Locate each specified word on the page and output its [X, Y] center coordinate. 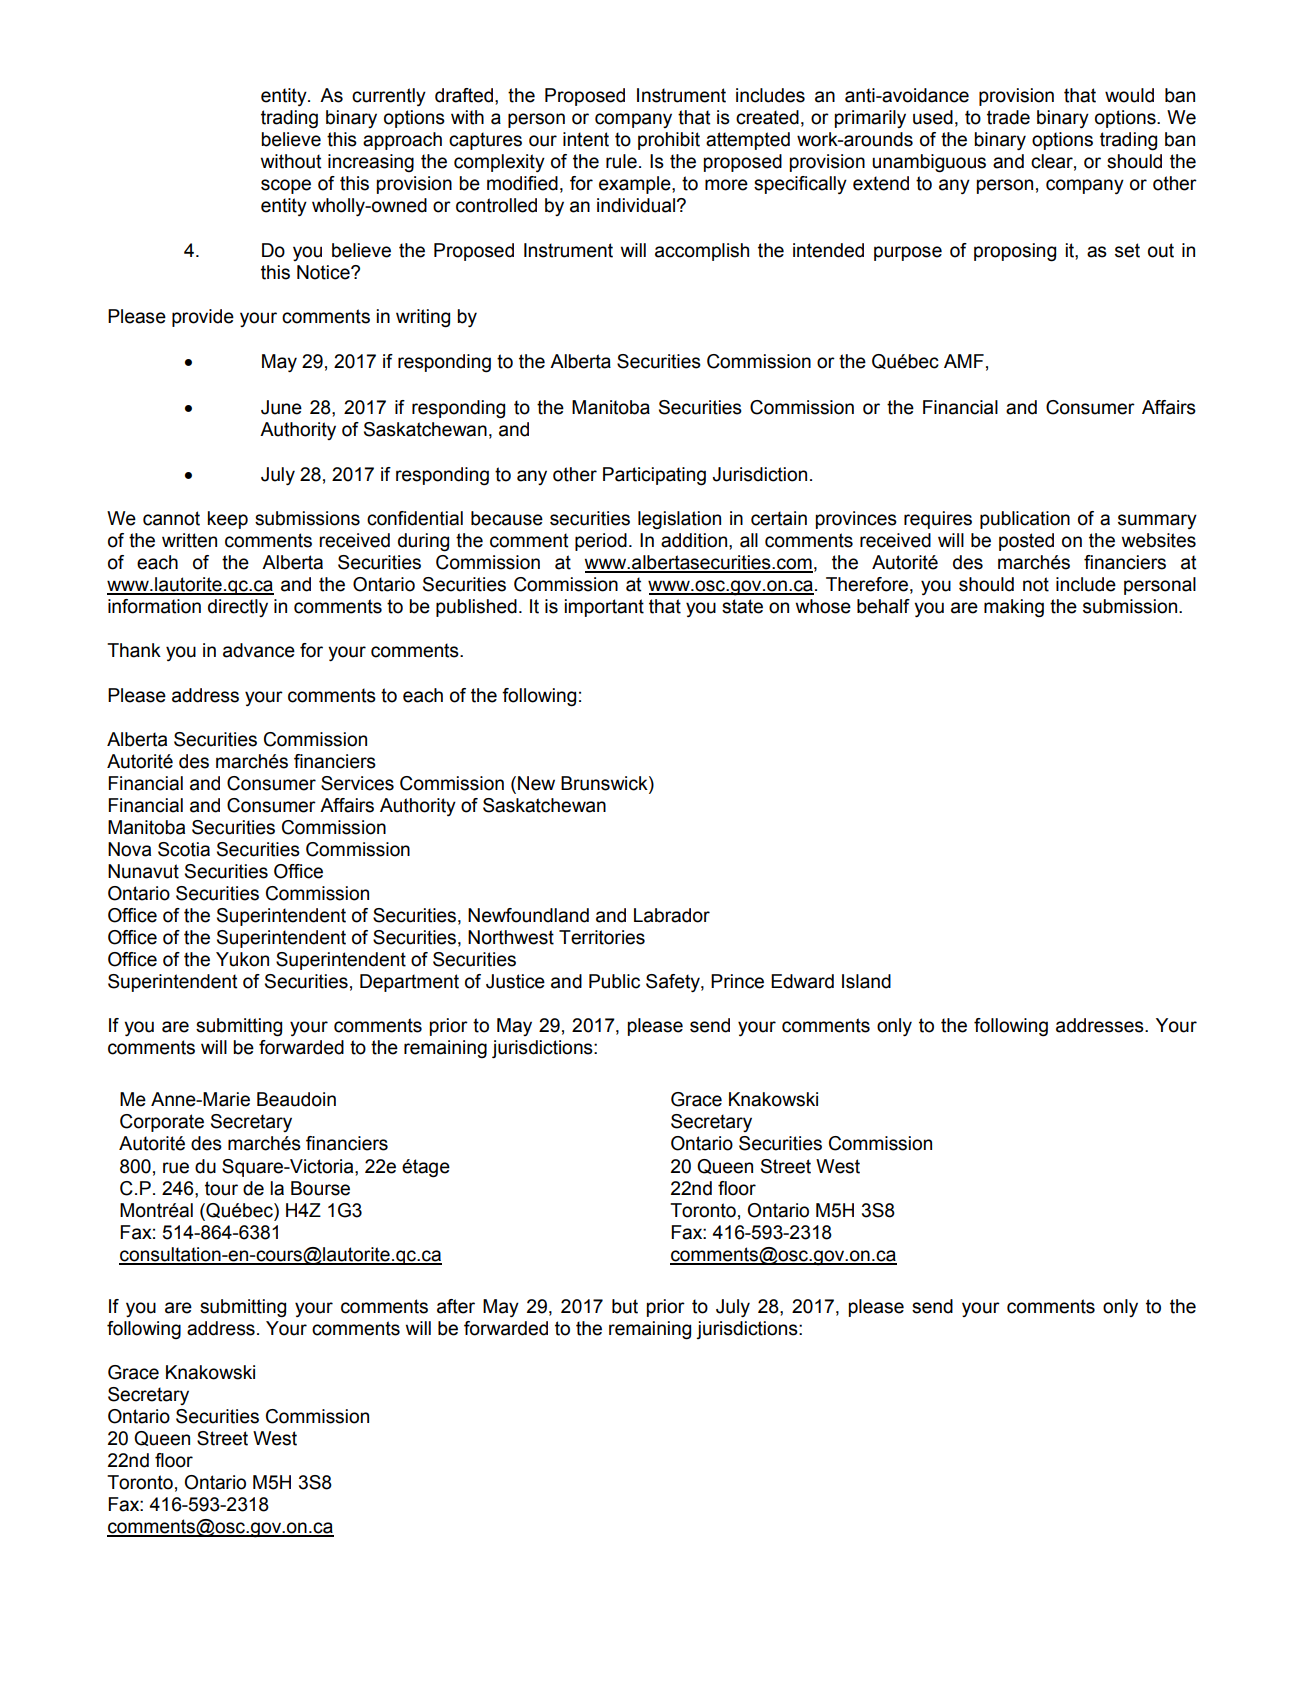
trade [1008, 117]
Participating [654, 476]
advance [259, 650]
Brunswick [605, 783]
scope [286, 186]
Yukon [242, 959]
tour [221, 1188]
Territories [602, 937]
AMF [964, 361]
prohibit [669, 141]
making [1014, 608]
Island [866, 981]
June [281, 407]
